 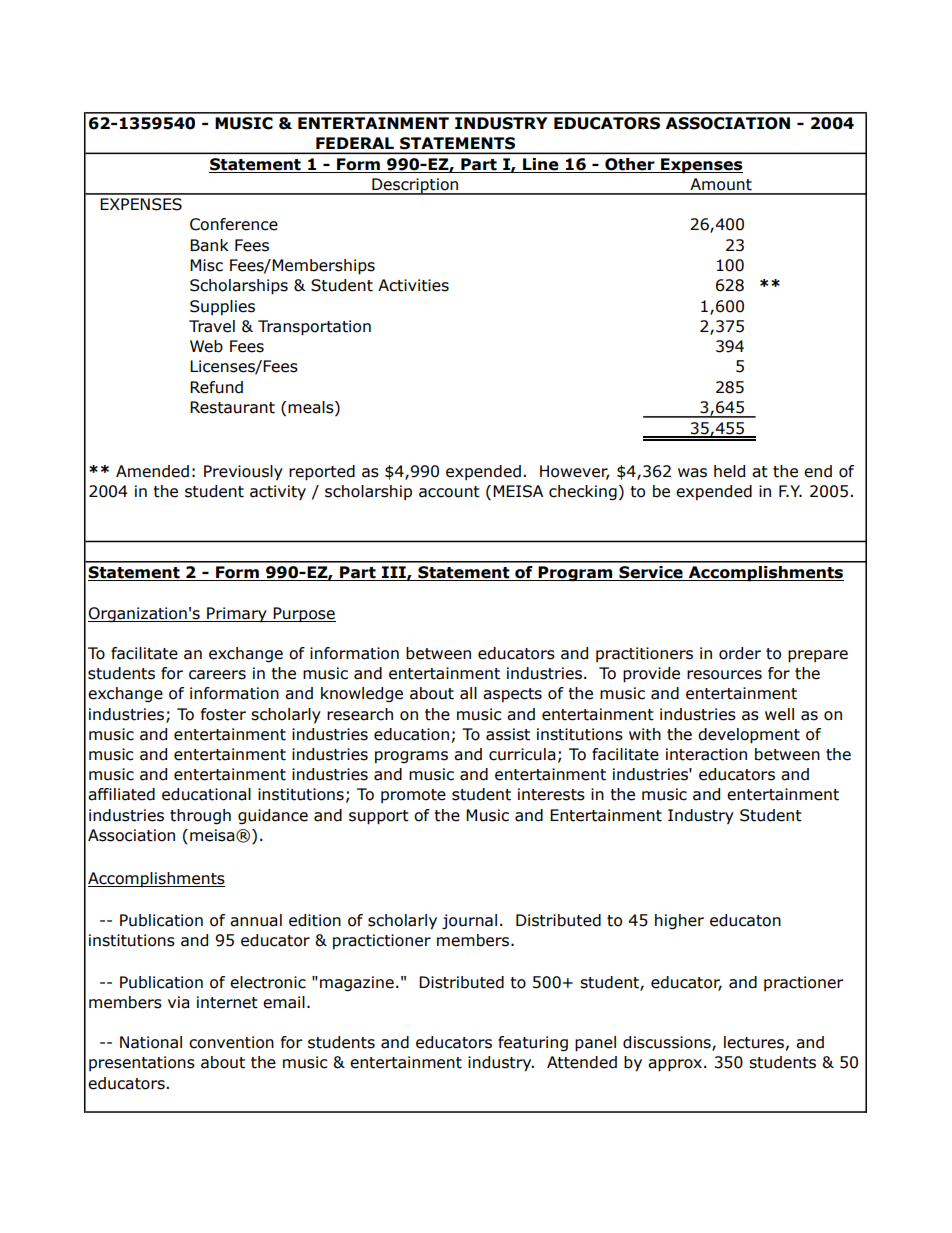 What do you see at coordinates (533, 1043) in the screenshot?
I see `featuring` at bounding box center [533, 1043].
